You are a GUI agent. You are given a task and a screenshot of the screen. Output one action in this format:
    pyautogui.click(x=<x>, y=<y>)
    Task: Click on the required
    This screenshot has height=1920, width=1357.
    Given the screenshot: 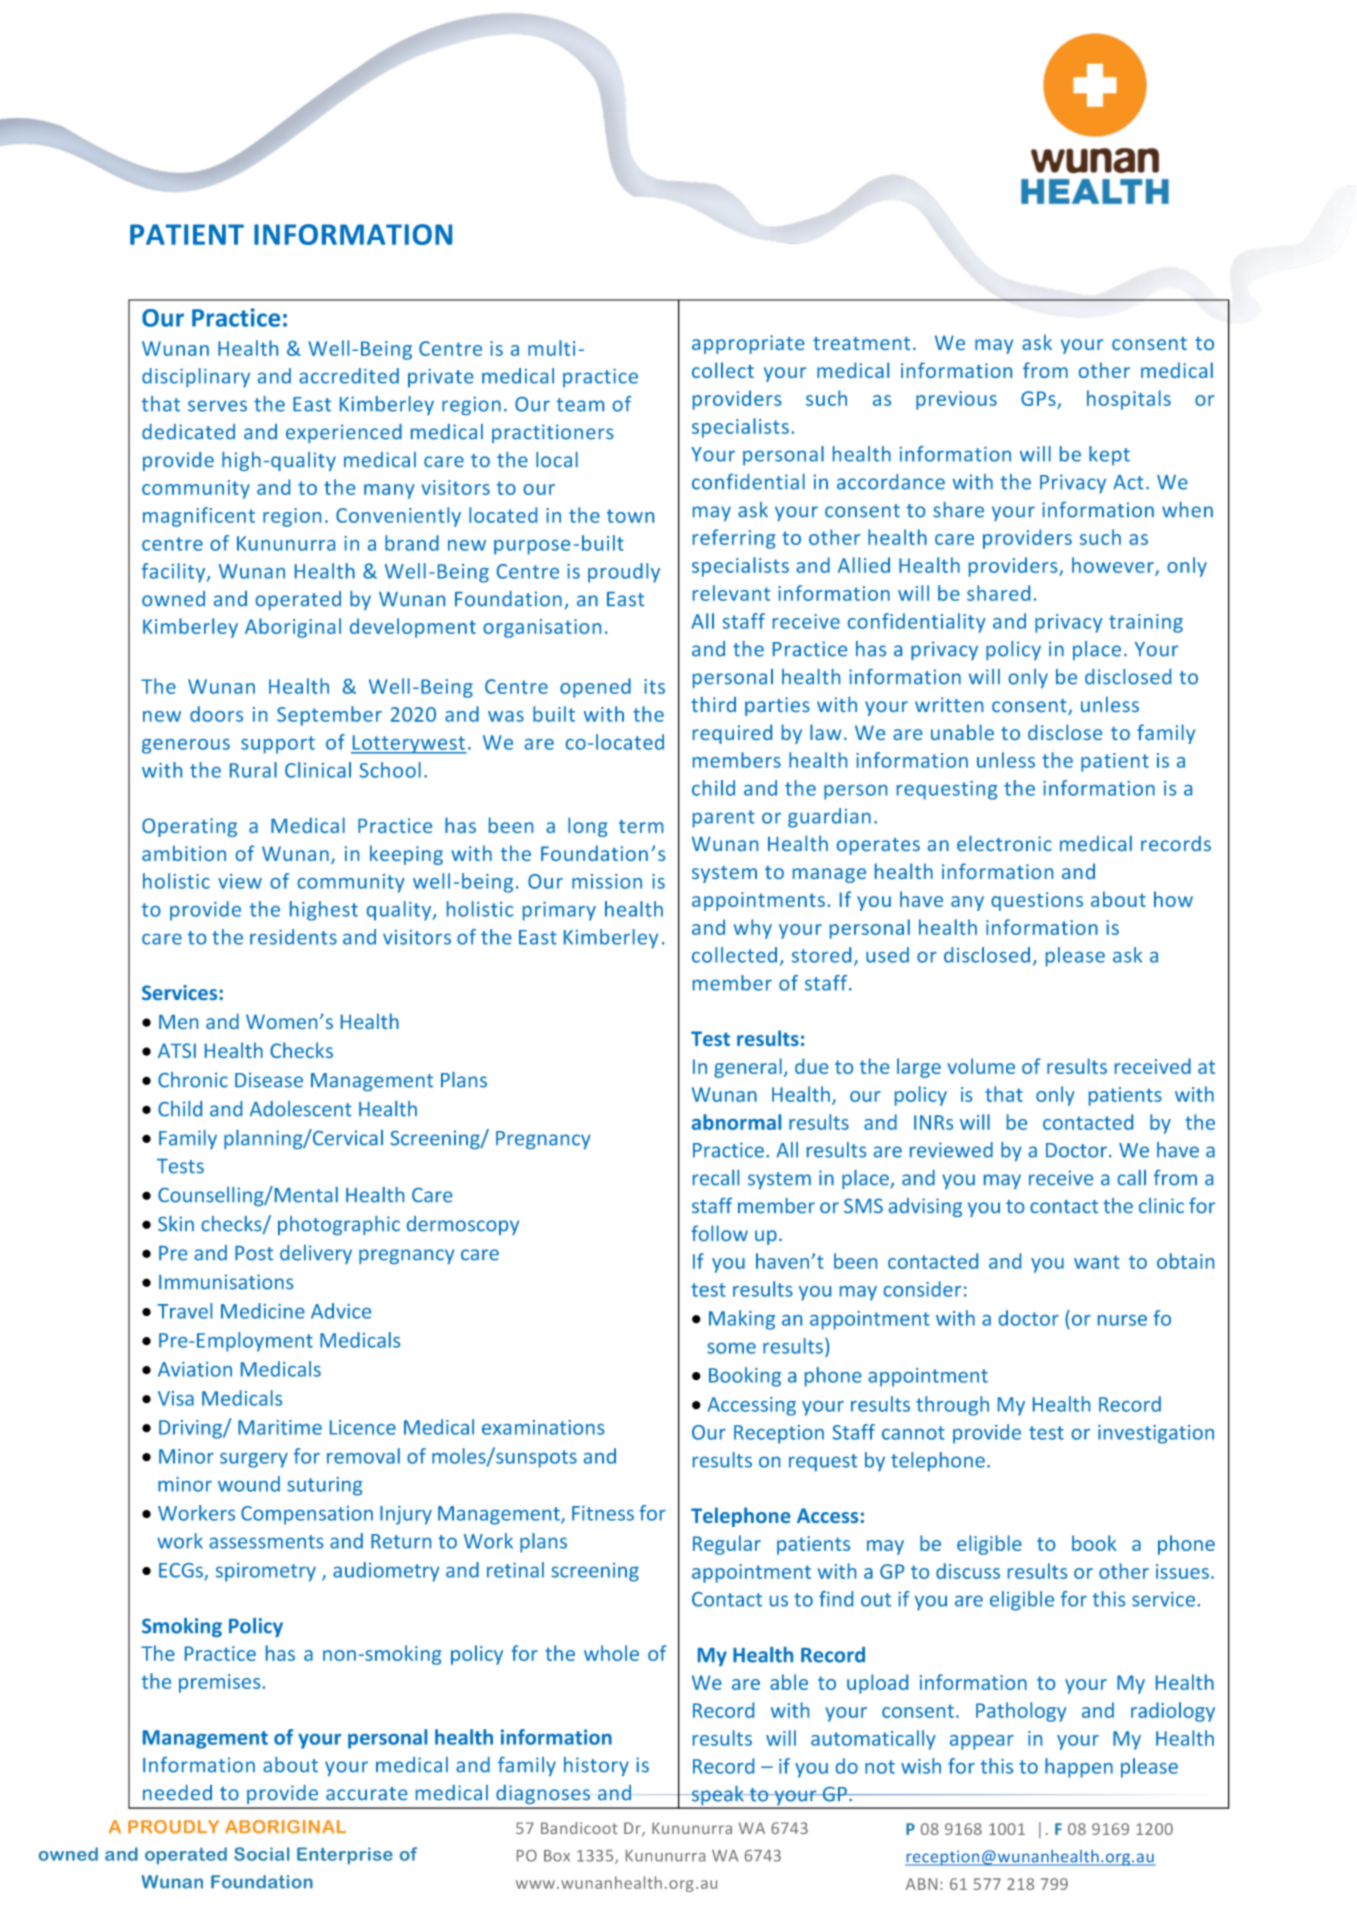 What is the action you would take?
    pyautogui.click(x=732, y=734)
